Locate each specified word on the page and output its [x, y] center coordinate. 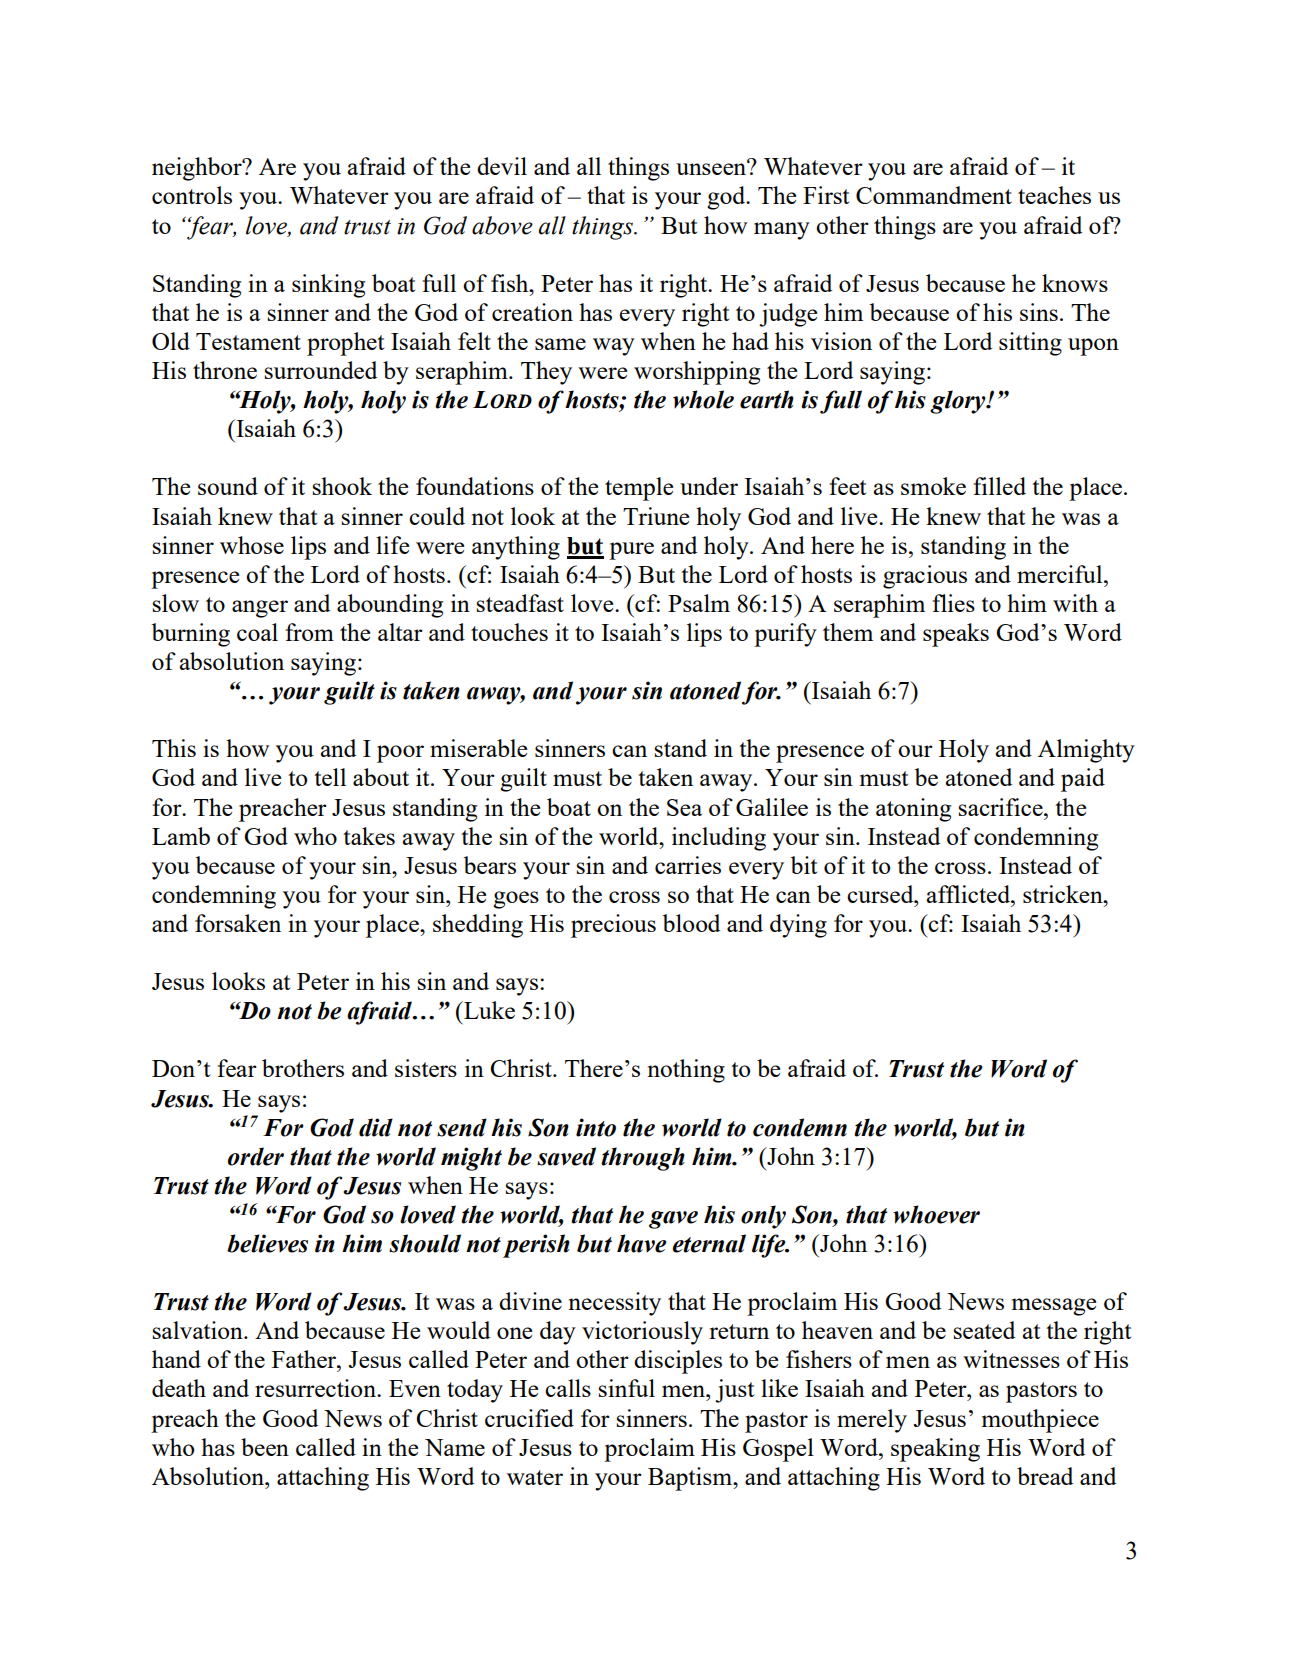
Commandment [934, 195]
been [265, 1447]
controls [192, 195]
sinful [627, 1388]
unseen [712, 168]
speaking [935, 1450]
